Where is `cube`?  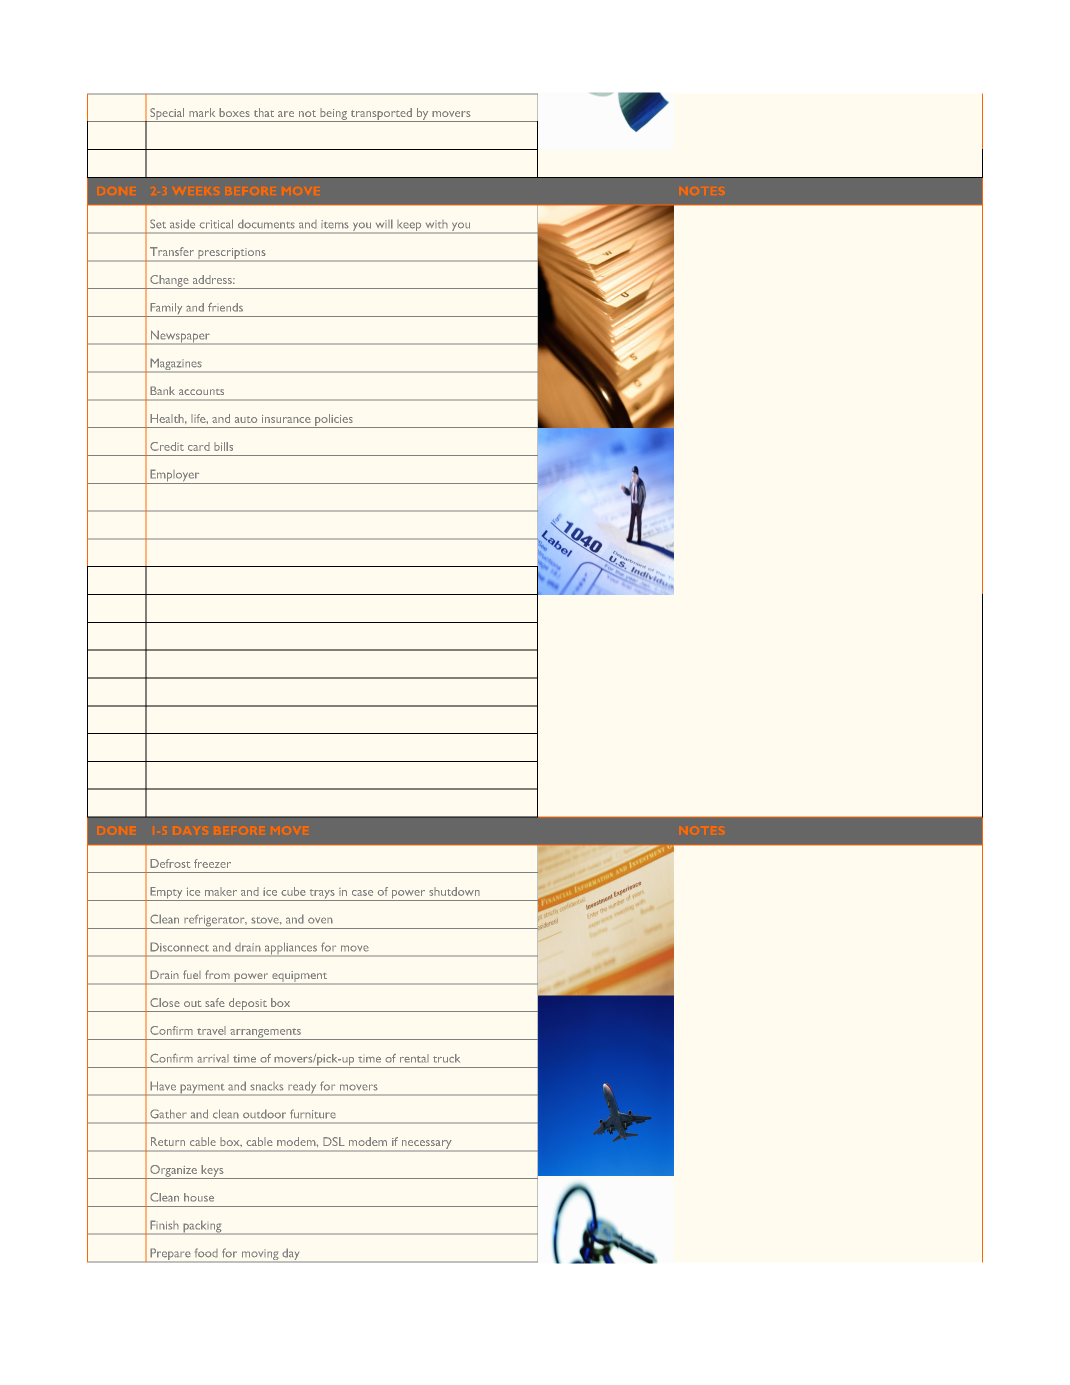 cube is located at coordinates (293, 891).
